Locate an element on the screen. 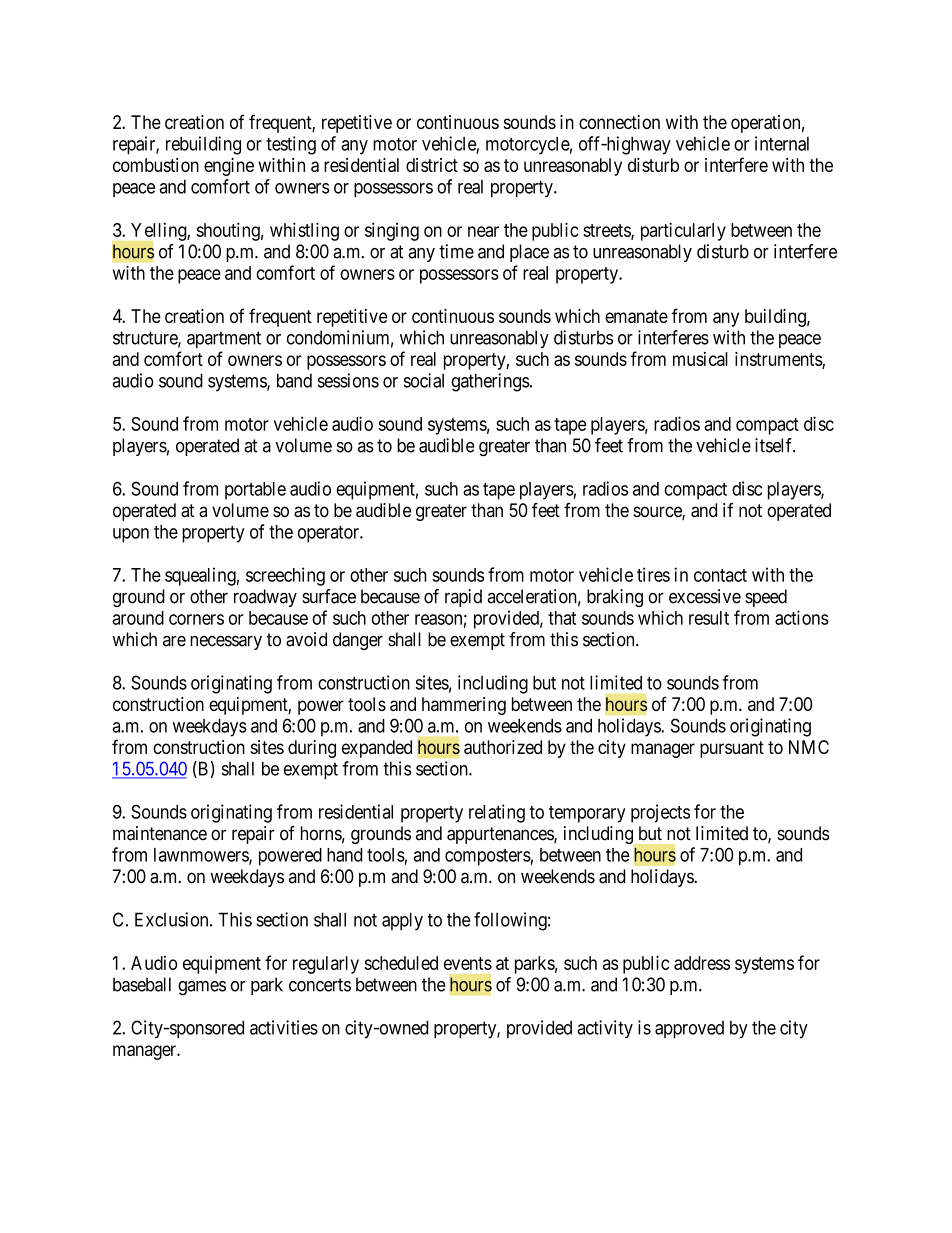 Image resolution: width=952 pixels, height=1233 pixels. contact is located at coordinates (720, 575).
